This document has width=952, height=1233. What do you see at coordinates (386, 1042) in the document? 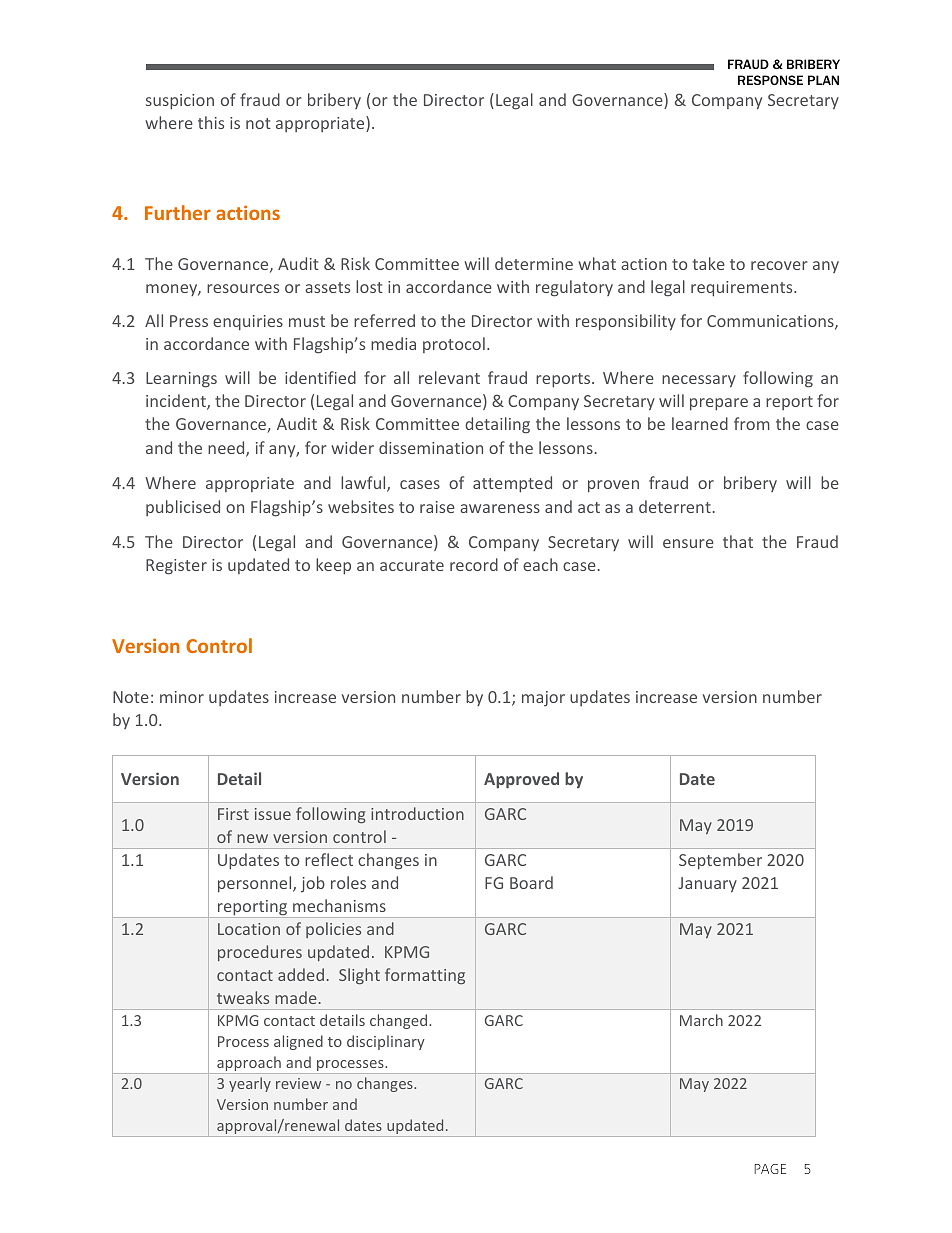
I see `disciplinary` at bounding box center [386, 1042].
